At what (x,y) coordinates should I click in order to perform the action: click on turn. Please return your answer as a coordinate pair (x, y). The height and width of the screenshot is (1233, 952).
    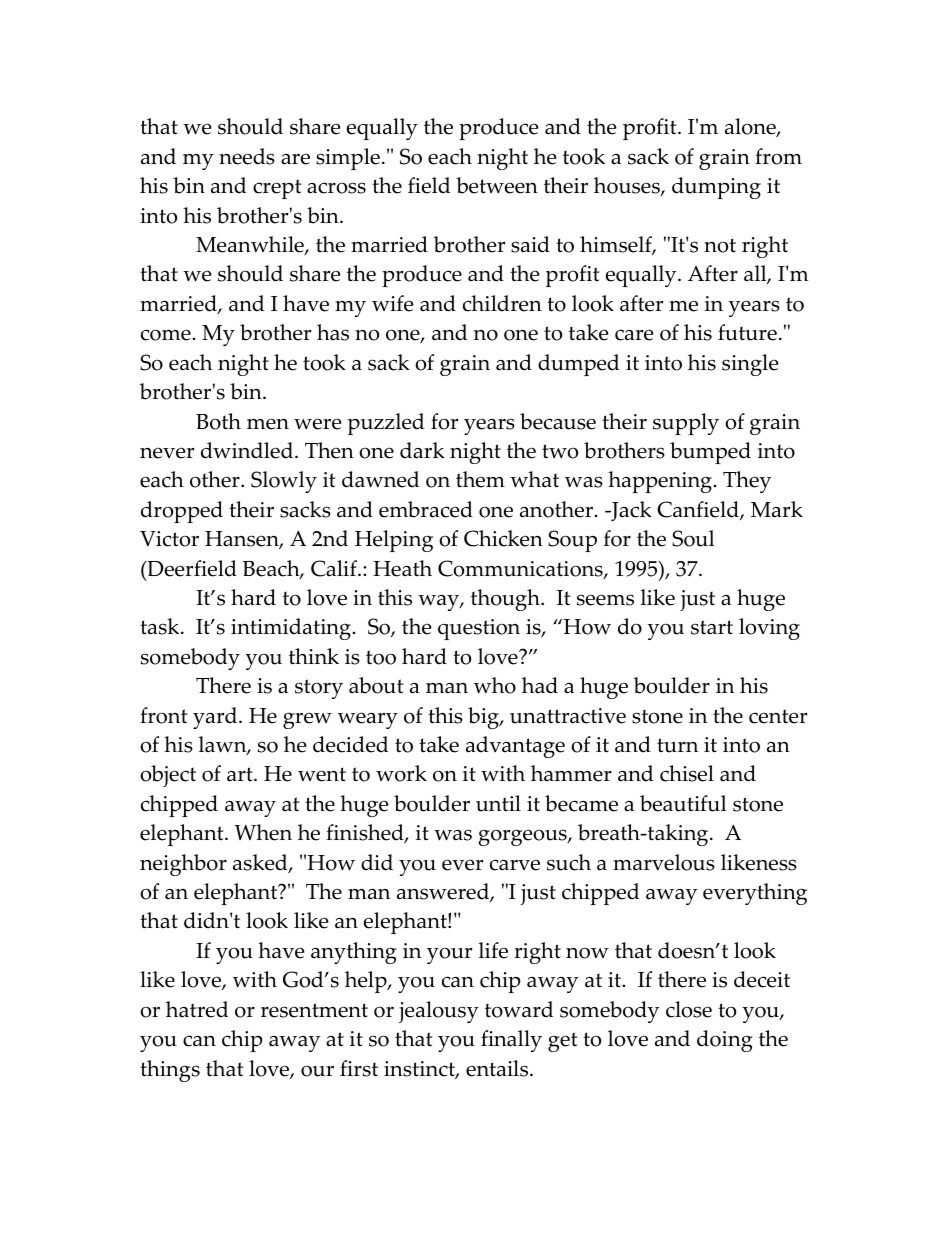
    Looking at the image, I should click on (677, 745).
